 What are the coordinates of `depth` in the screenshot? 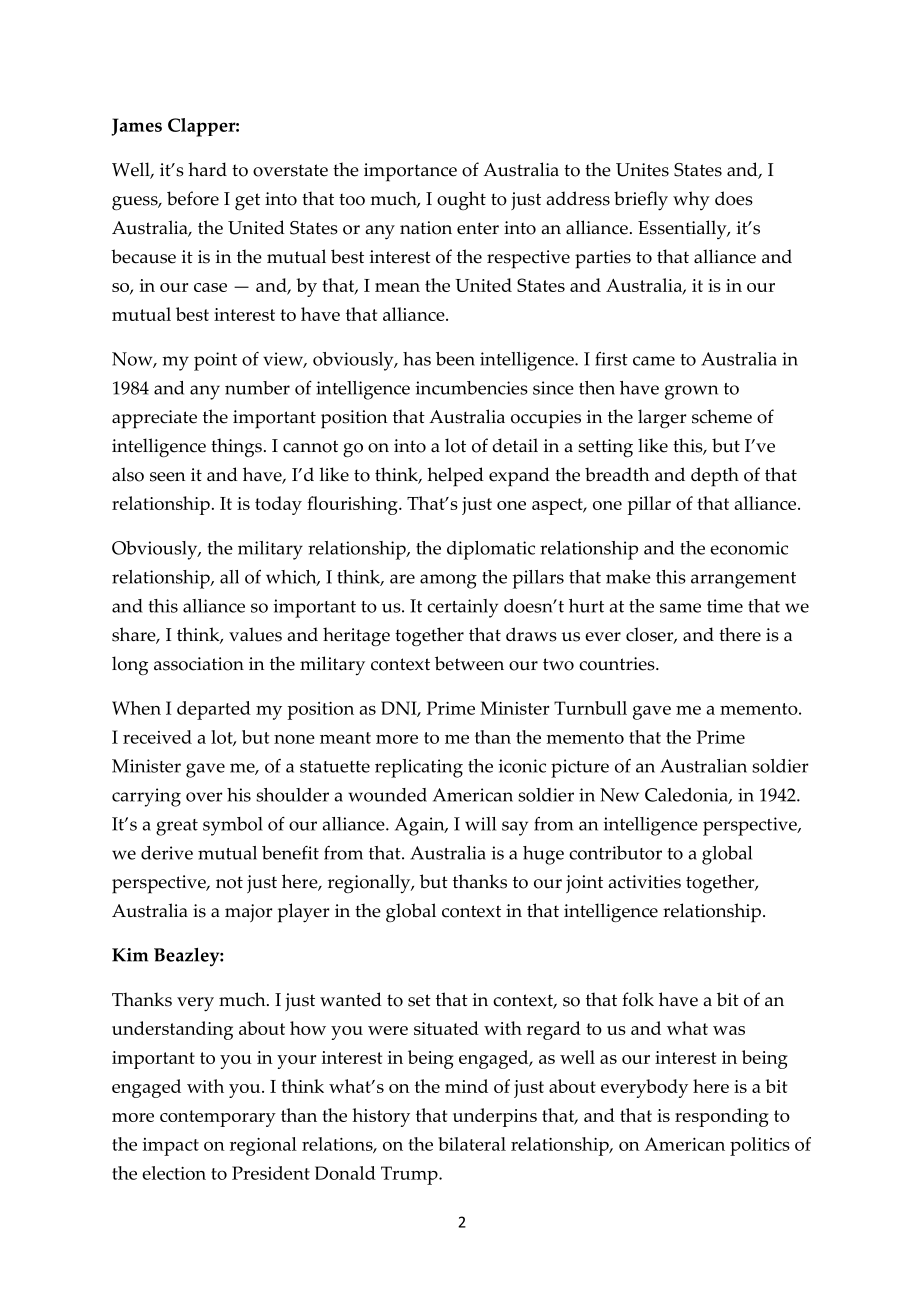 It's located at (715, 477).
